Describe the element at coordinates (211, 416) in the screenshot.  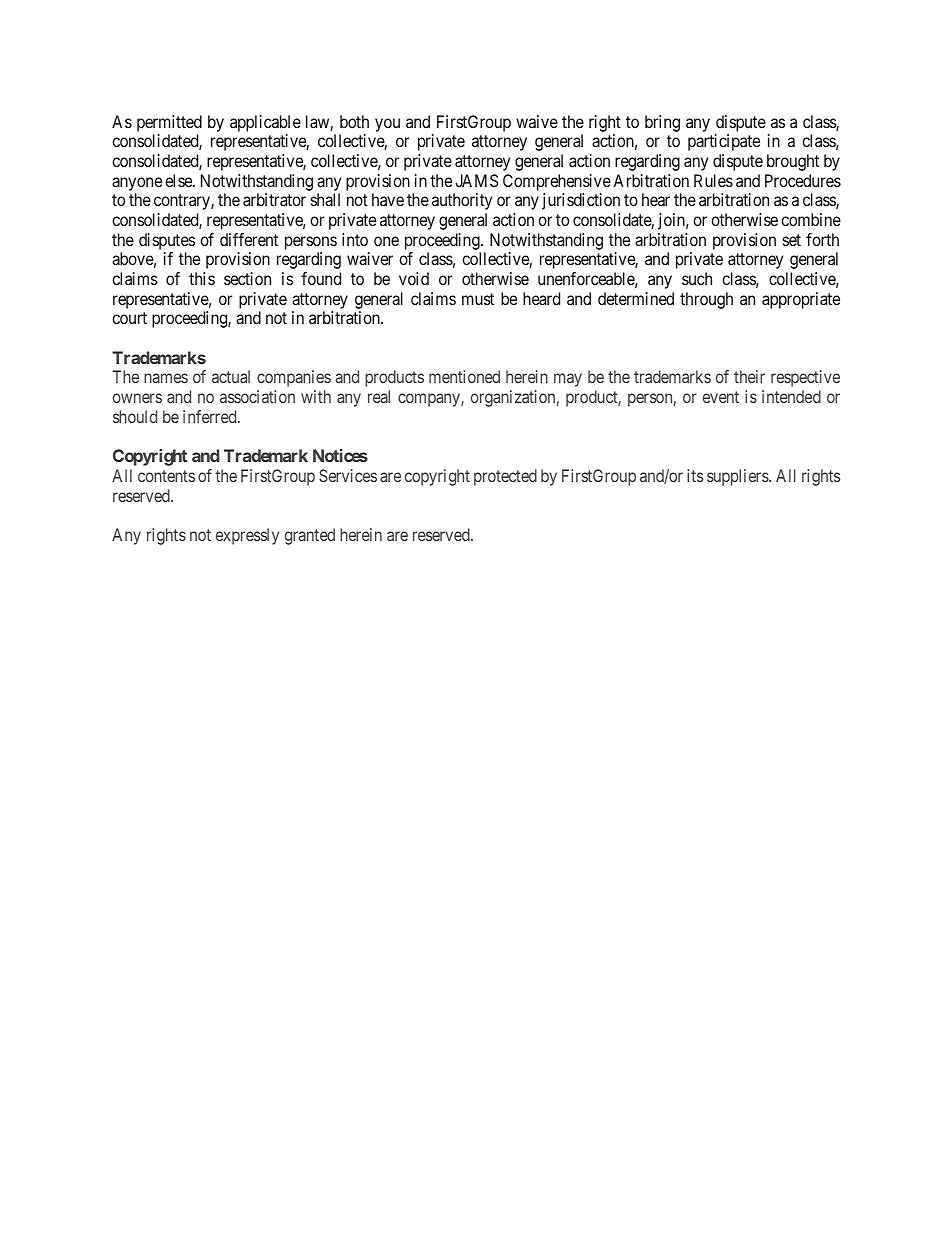
I see `inferred` at that location.
